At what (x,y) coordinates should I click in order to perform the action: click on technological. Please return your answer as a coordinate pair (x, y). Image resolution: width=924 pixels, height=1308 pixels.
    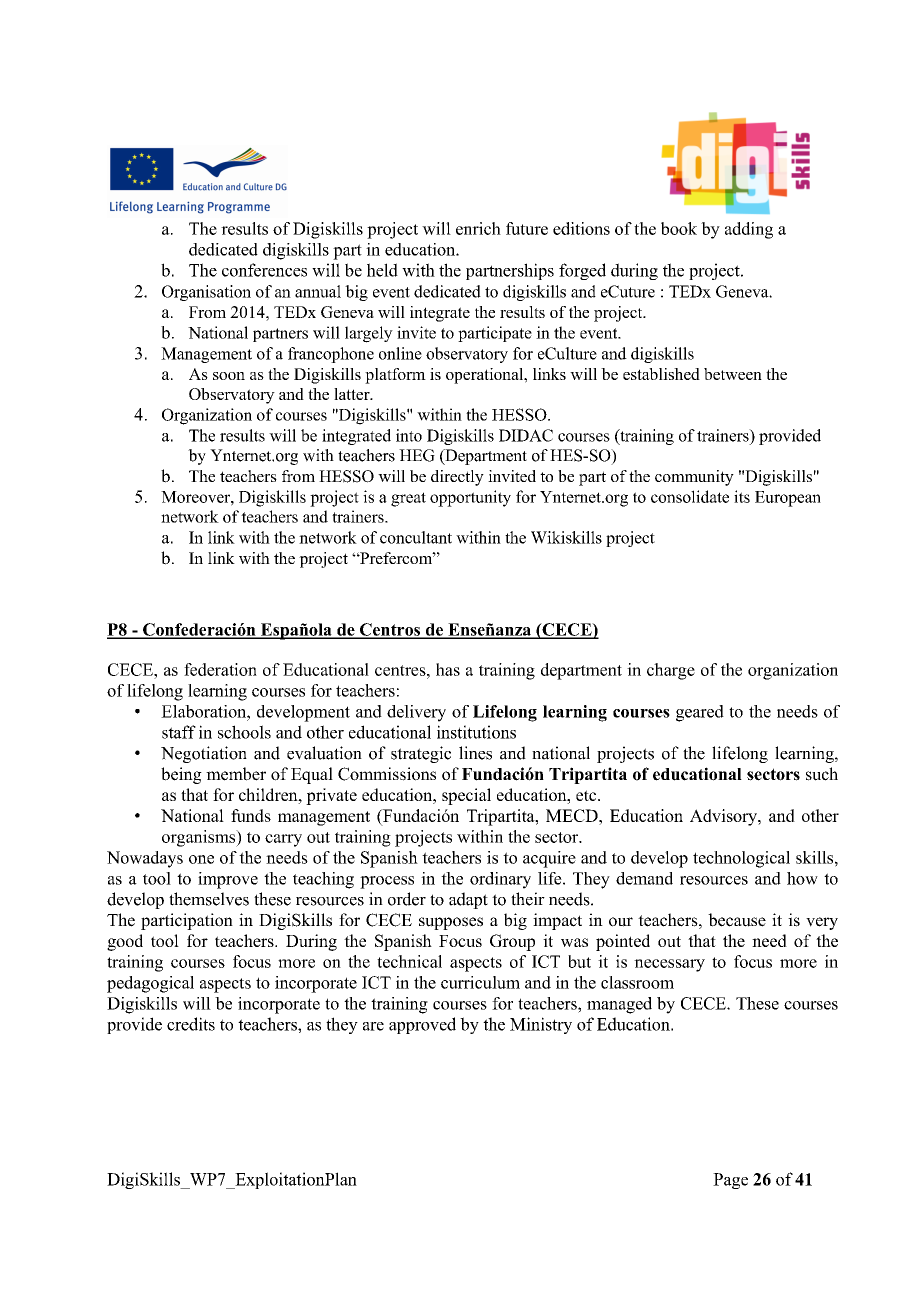
    Looking at the image, I should click on (741, 859).
